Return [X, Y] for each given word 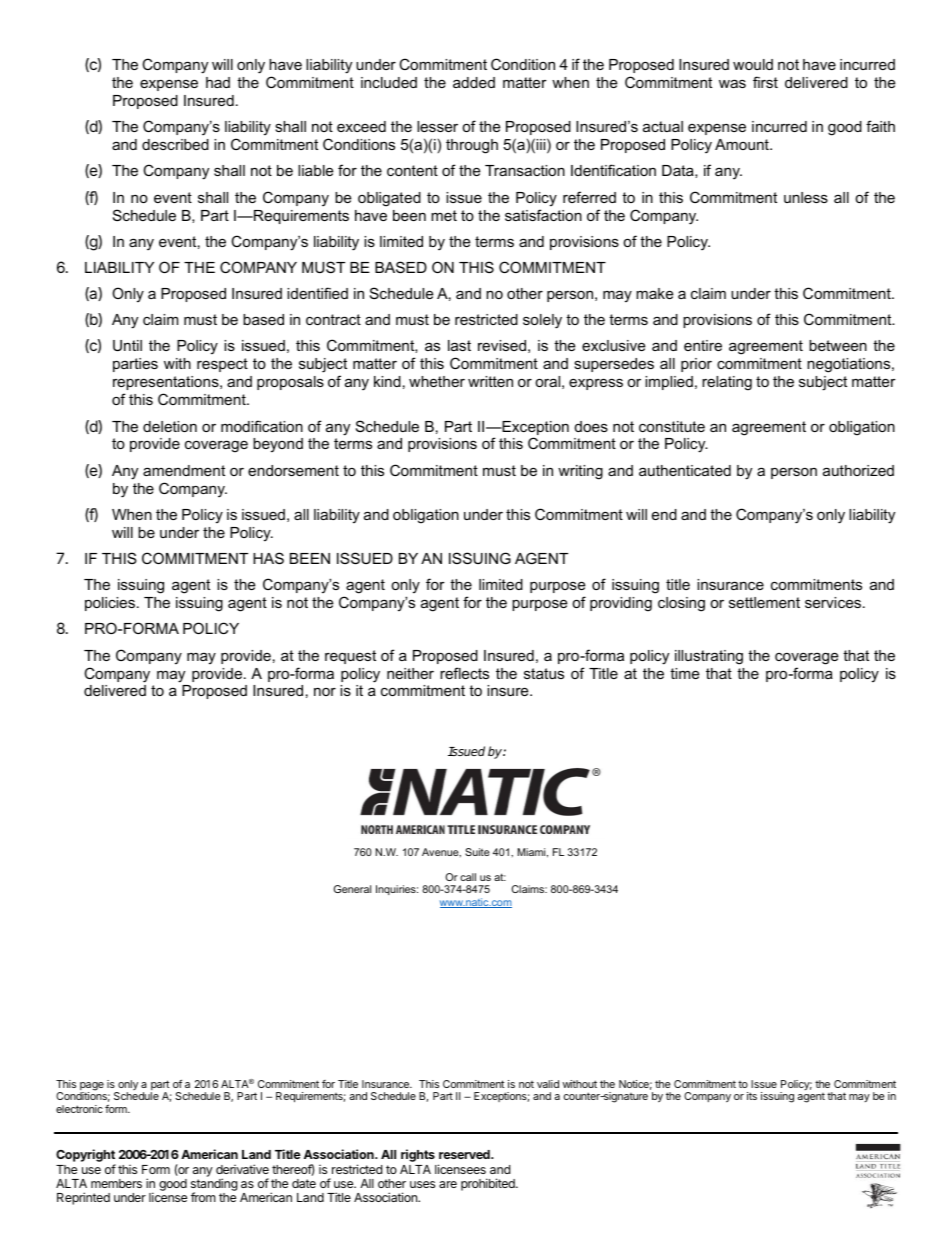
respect [222, 365]
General [352, 889]
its [752, 1096]
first [765, 82]
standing [214, 1186]
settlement [764, 602]
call [468, 877]
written [490, 381]
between [838, 345]
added [474, 82]
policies [110, 604]
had [218, 82]
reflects [464, 673]
